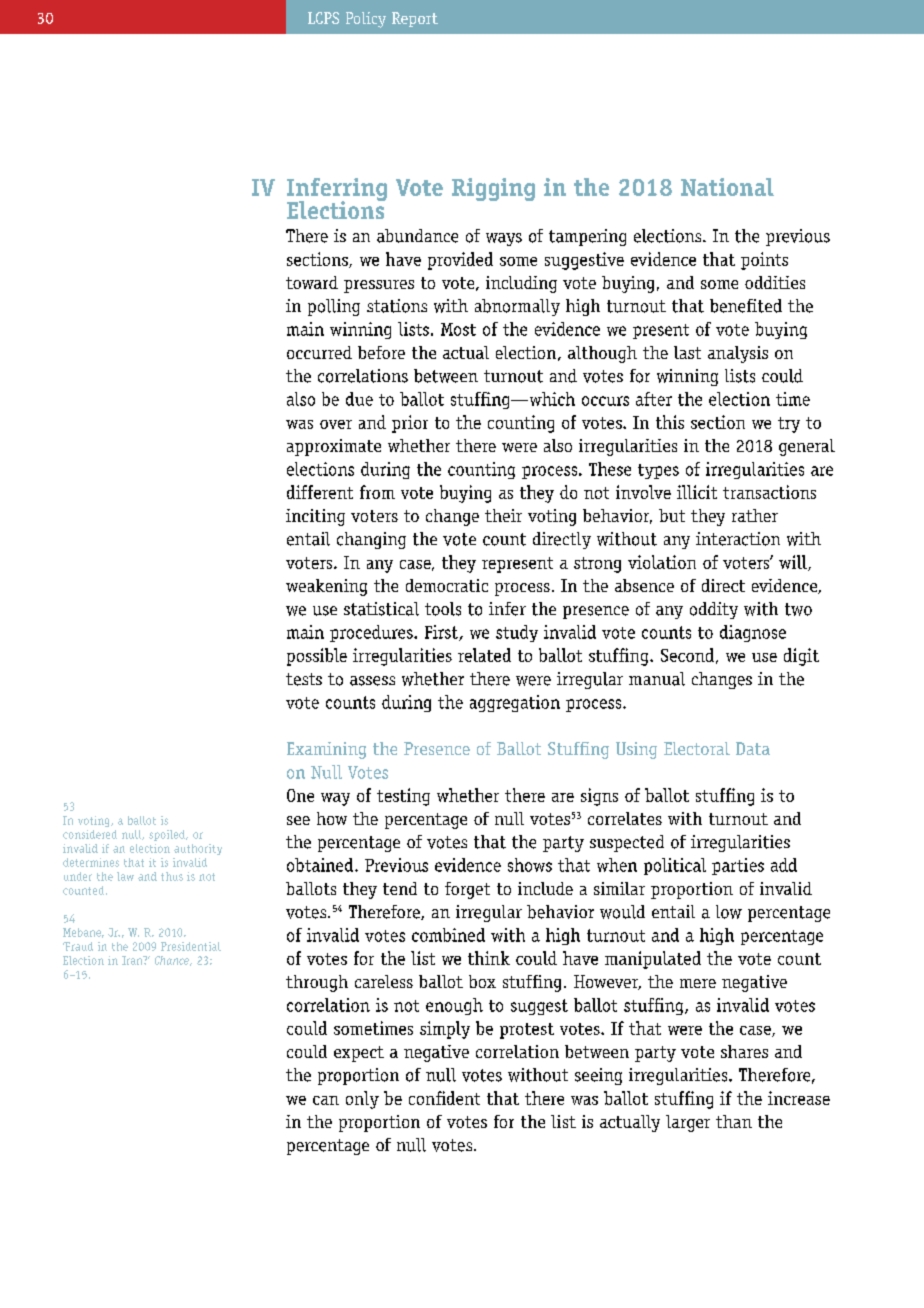  Describe the element at coordinates (670, 422) in the image. I see `this` at that location.
